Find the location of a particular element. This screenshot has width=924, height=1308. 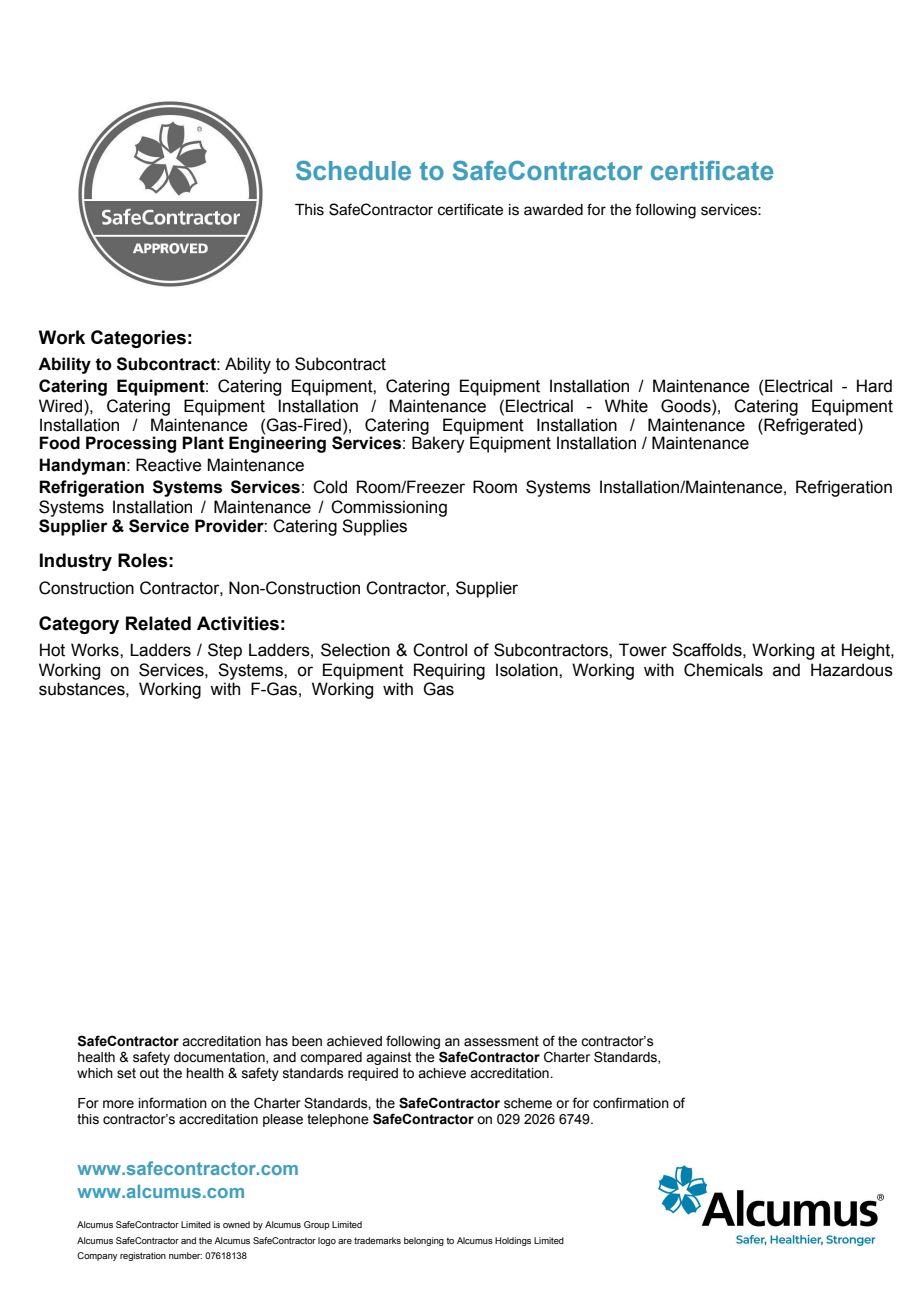

confirmation is located at coordinates (631, 1103).
